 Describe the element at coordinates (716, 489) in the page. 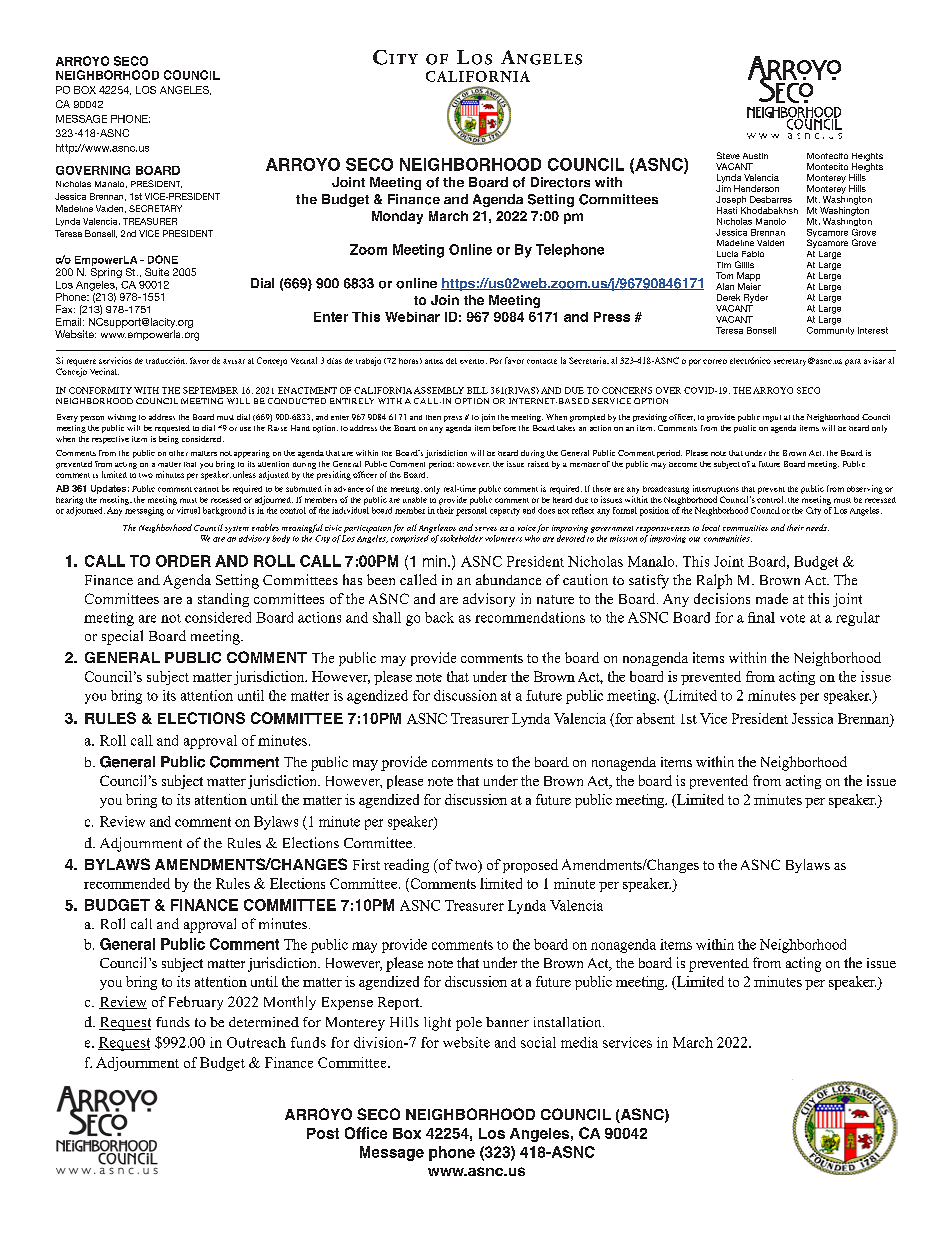

I see `interruptions` at that location.
